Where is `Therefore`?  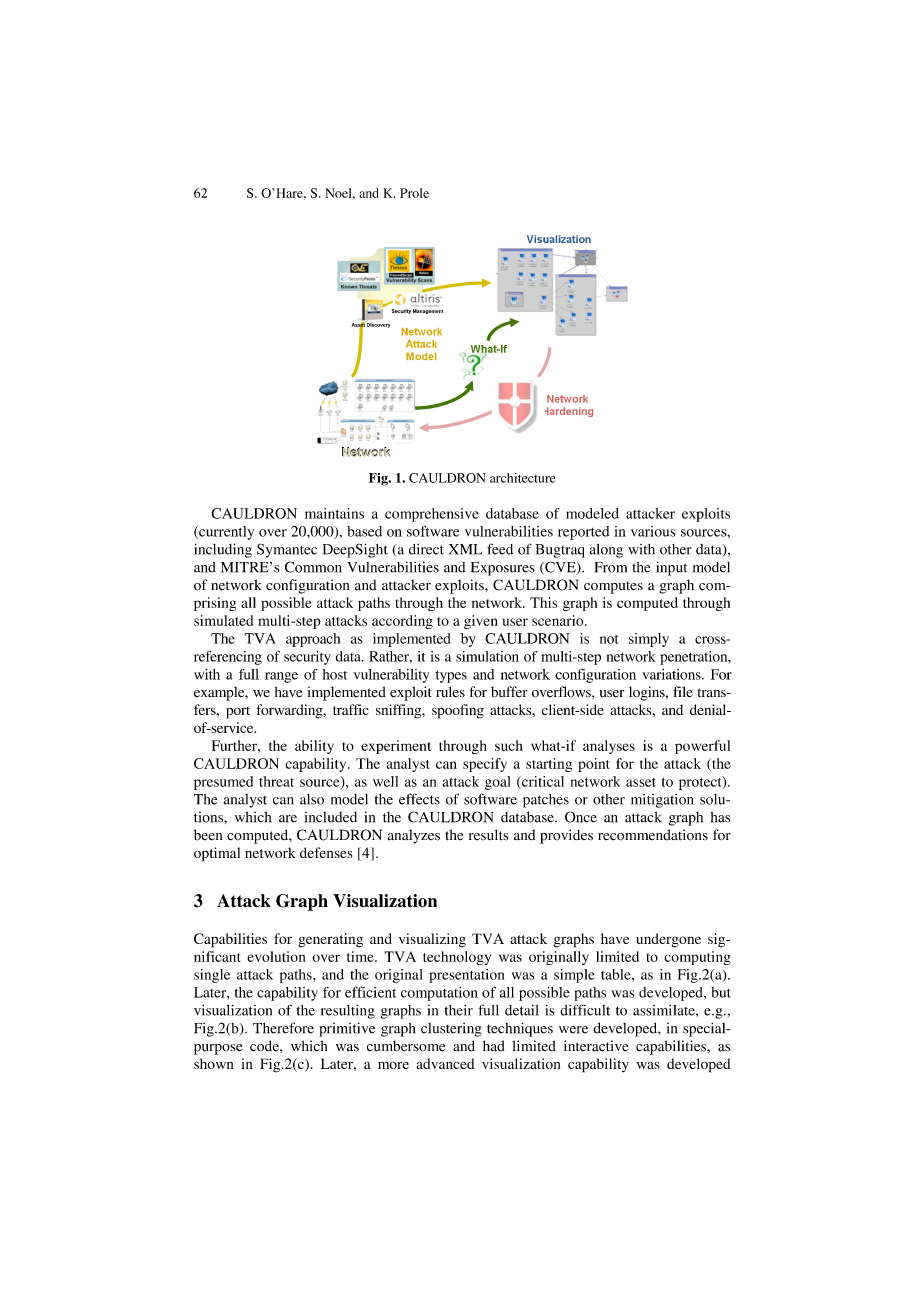
Therefore is located at coordinates (283, 1028).
